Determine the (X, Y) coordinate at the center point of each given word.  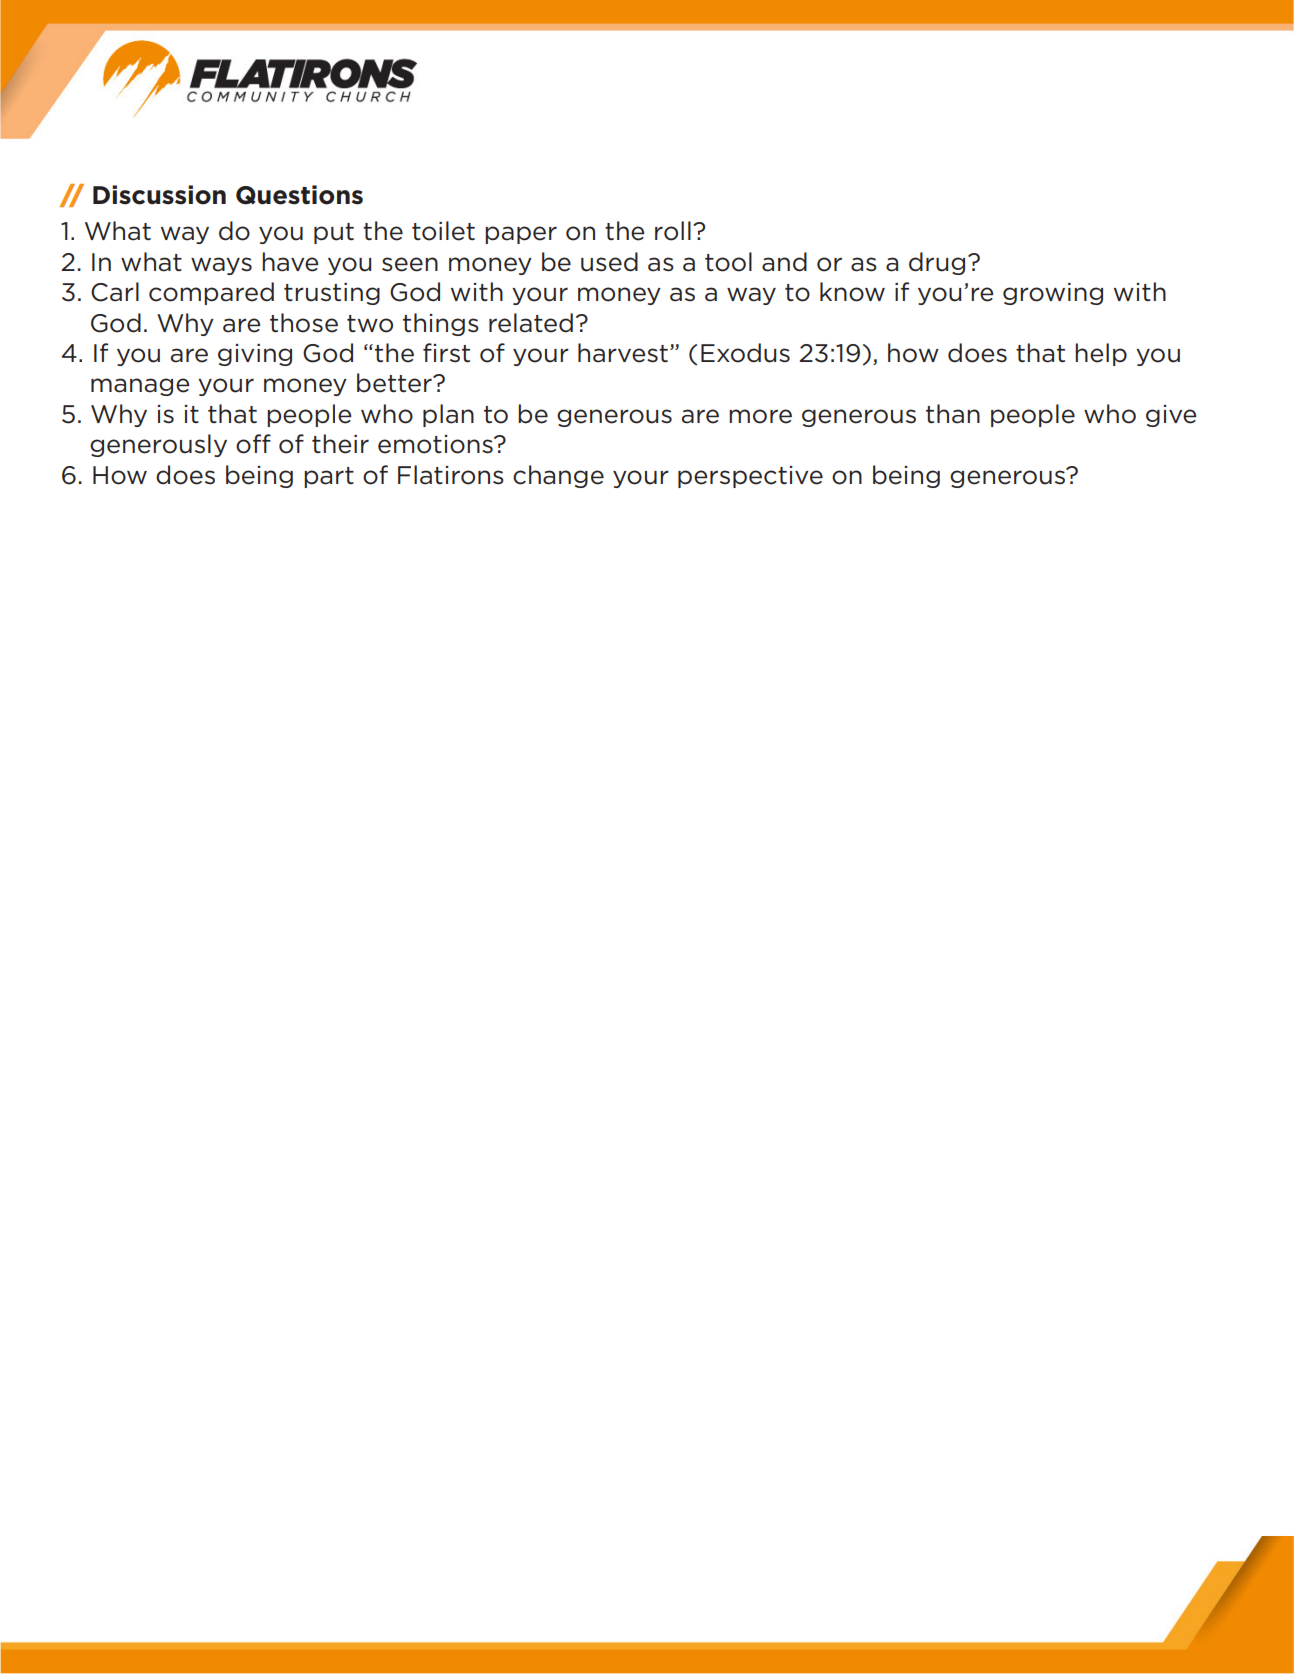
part (329, 477)
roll (673, 231)
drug (937, 263)
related (531, 323)
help (1101, 354)
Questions (299, 195)
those (304, 323)
